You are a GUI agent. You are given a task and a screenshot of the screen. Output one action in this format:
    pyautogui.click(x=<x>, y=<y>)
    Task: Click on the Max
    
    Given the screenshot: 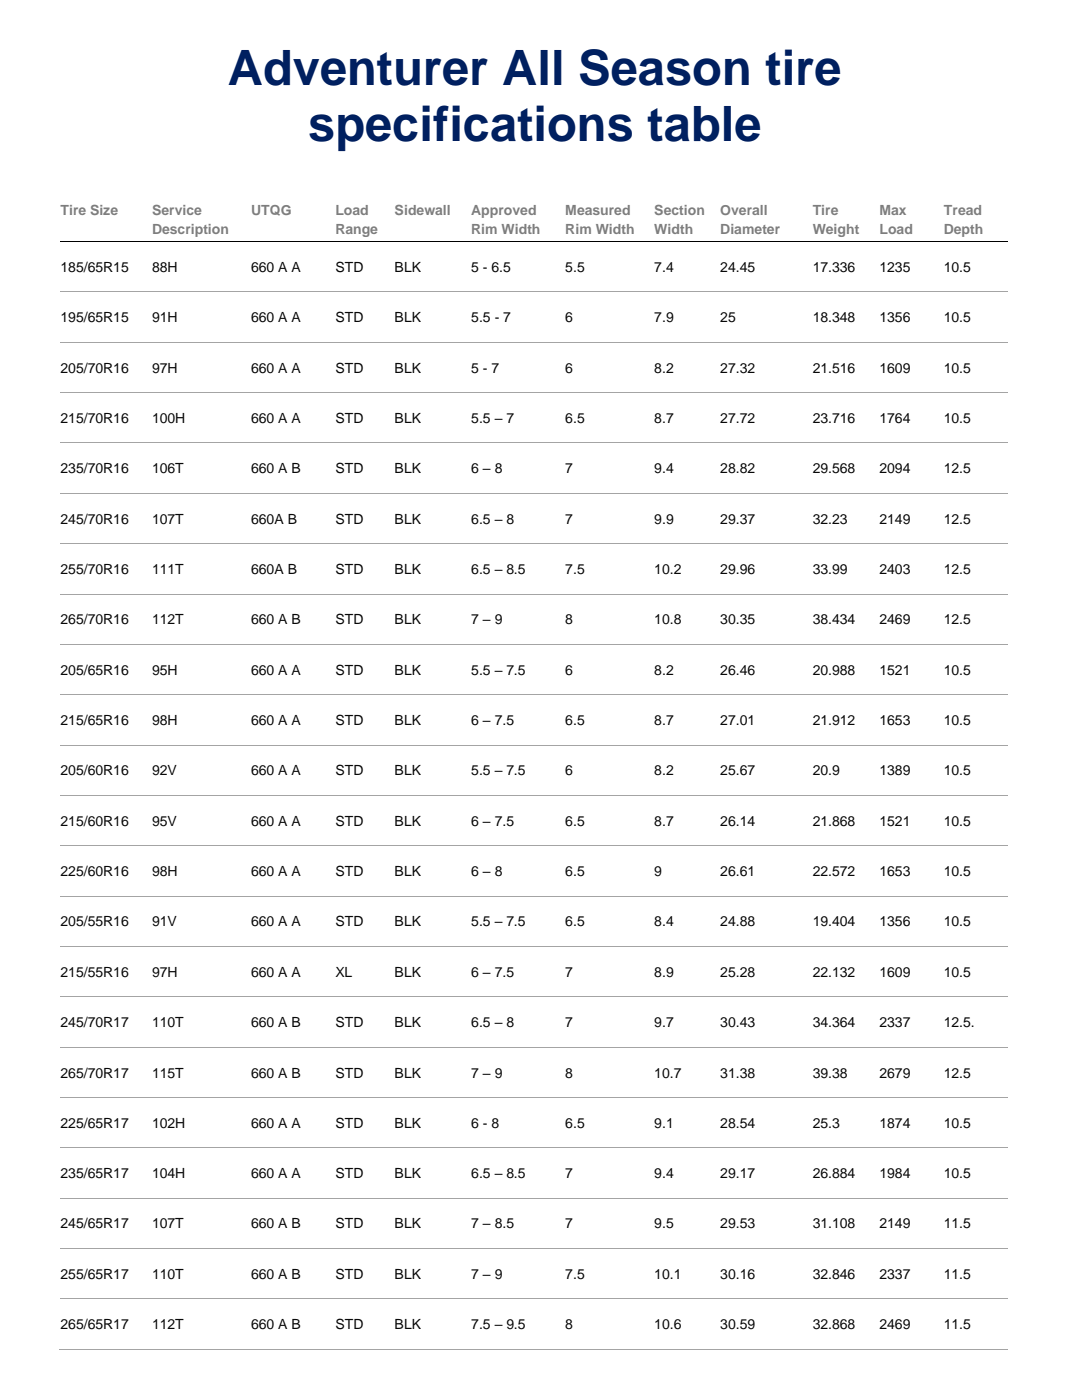 What is the action you would take?
    pyautogui.click(x=893, y=210)
